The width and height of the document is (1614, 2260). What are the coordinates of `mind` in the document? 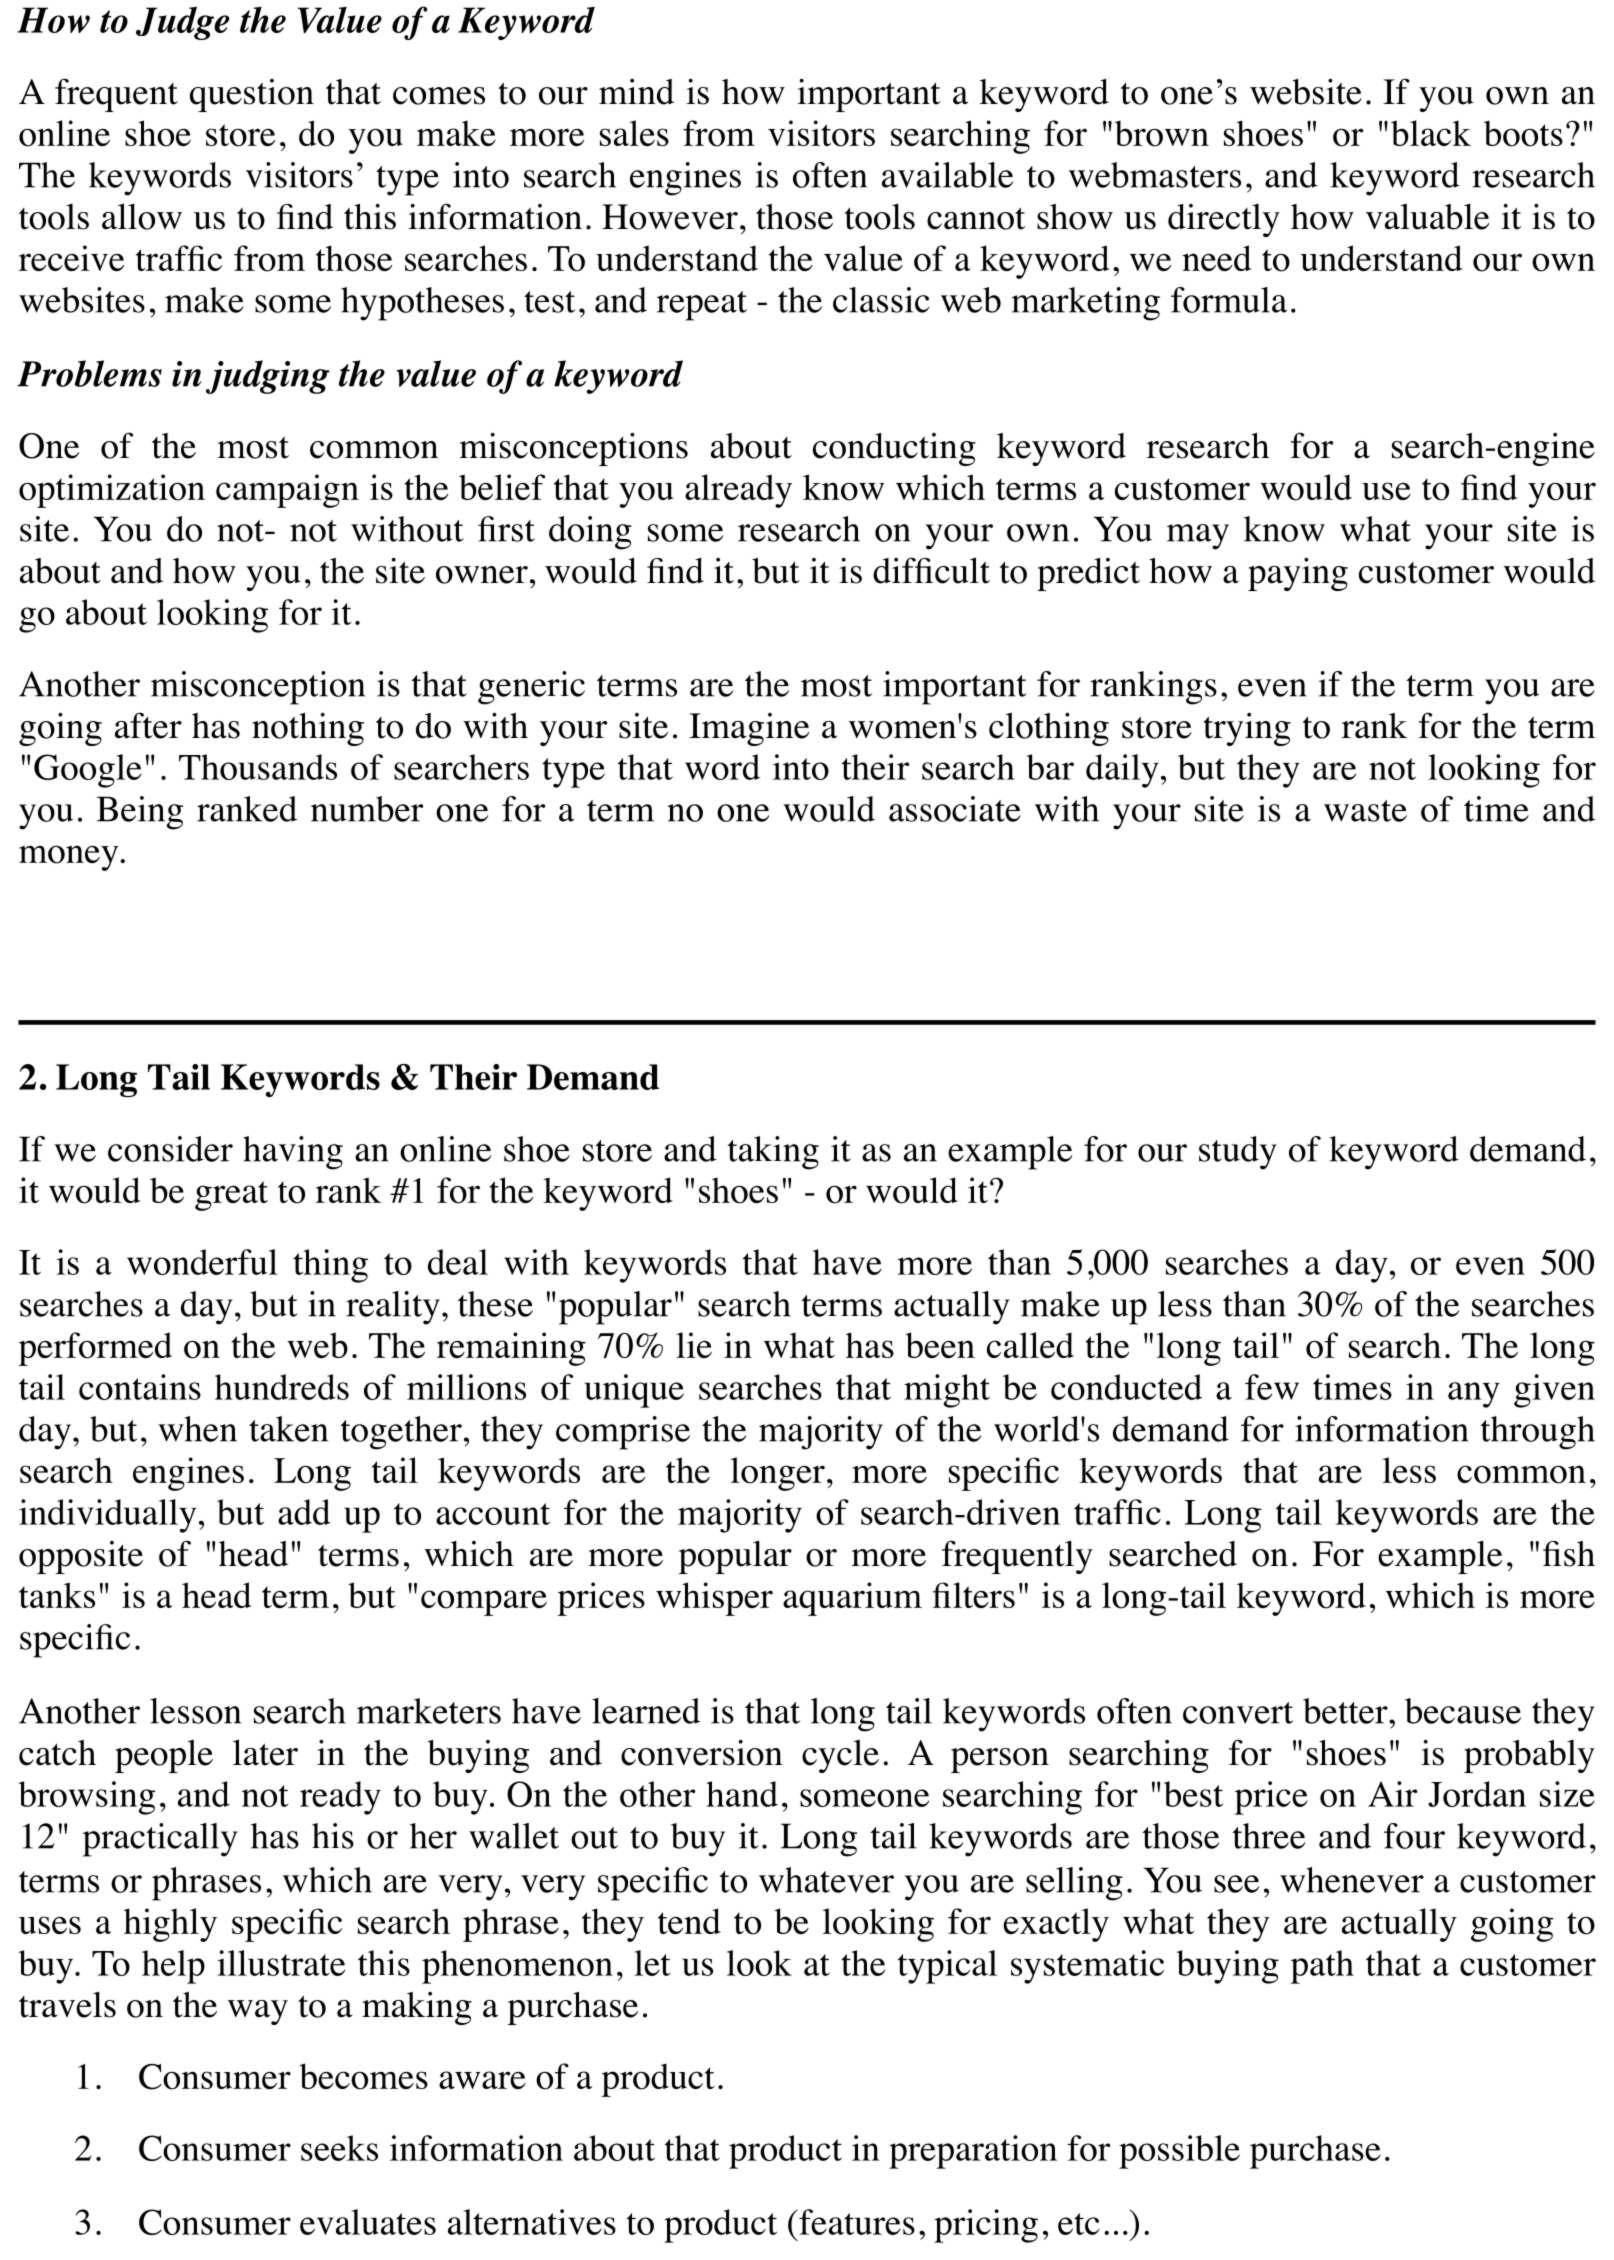 It's located at (636, 92).
